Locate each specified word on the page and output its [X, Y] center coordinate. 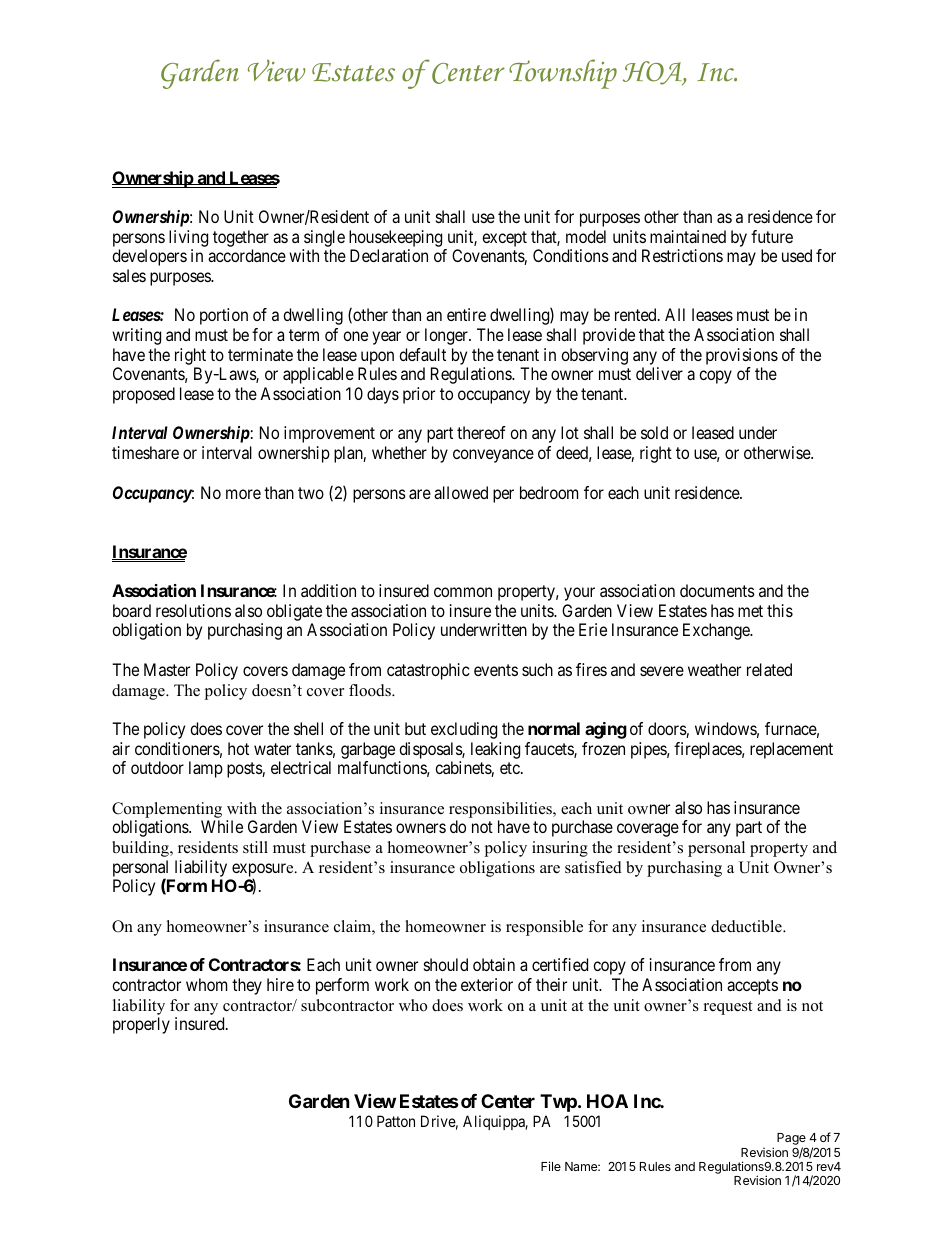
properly [141, 1025]
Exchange [717, 631]
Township [563, 74]
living [188, 238]
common [463, 592]
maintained [688, 236]
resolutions [193, 610]
